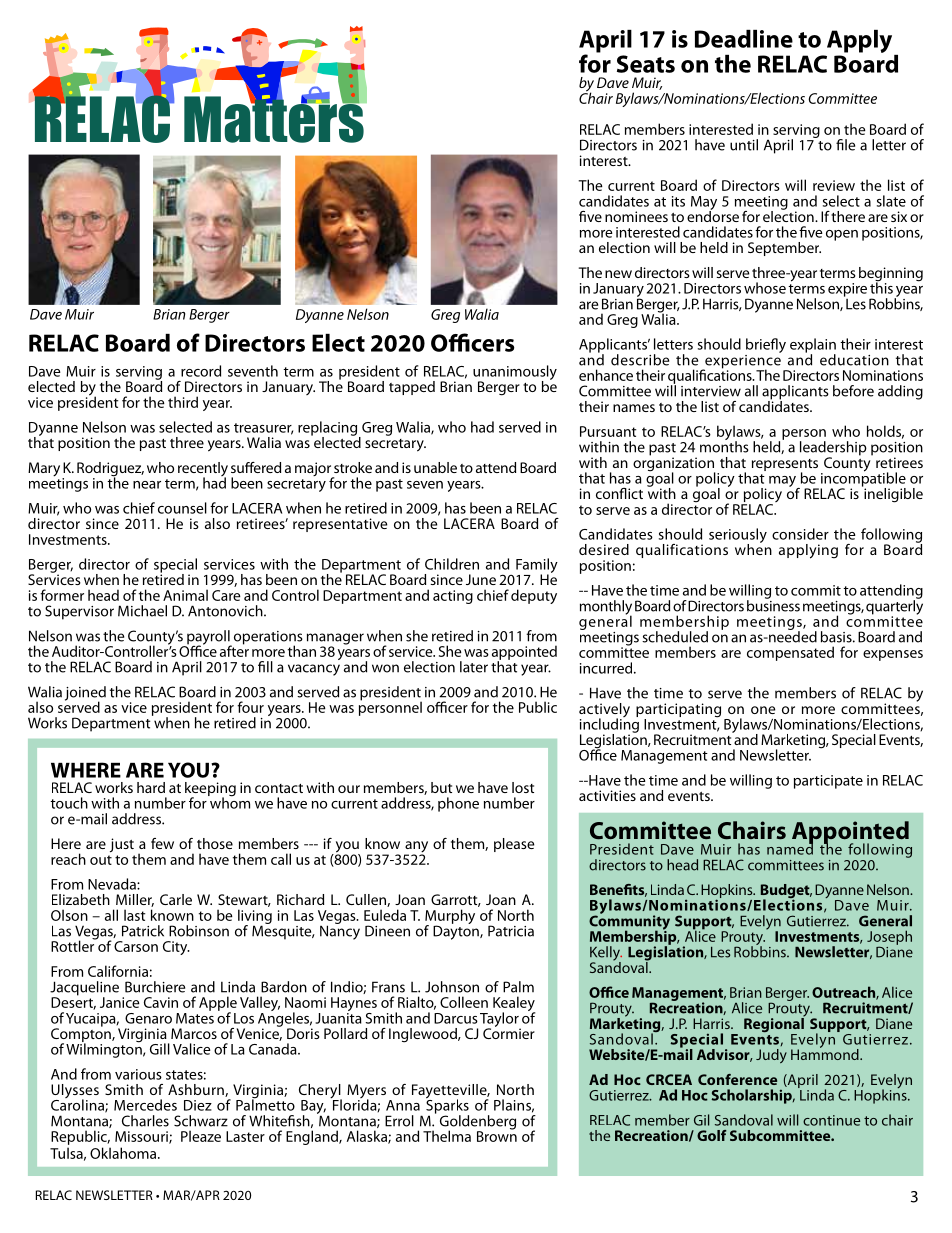 Image resolution: width=952 pixels, height=1233 pixels. Describe the element at coordinates (142, 611) in the page. I see `Michael` at that location.
